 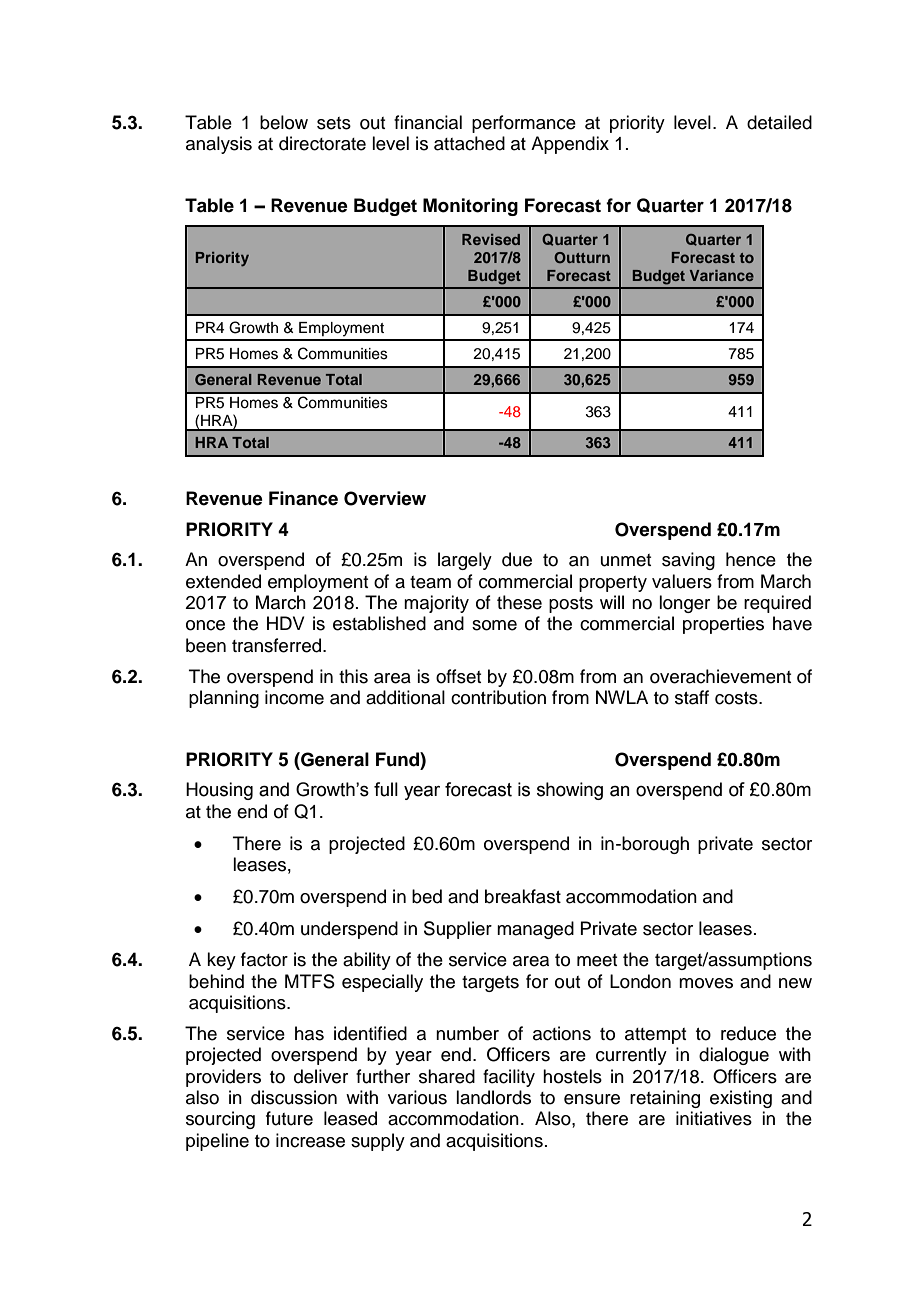 What do you see at coordinates (751, 559) in the page?
I see `hence` at bounding box center [751, 559].
